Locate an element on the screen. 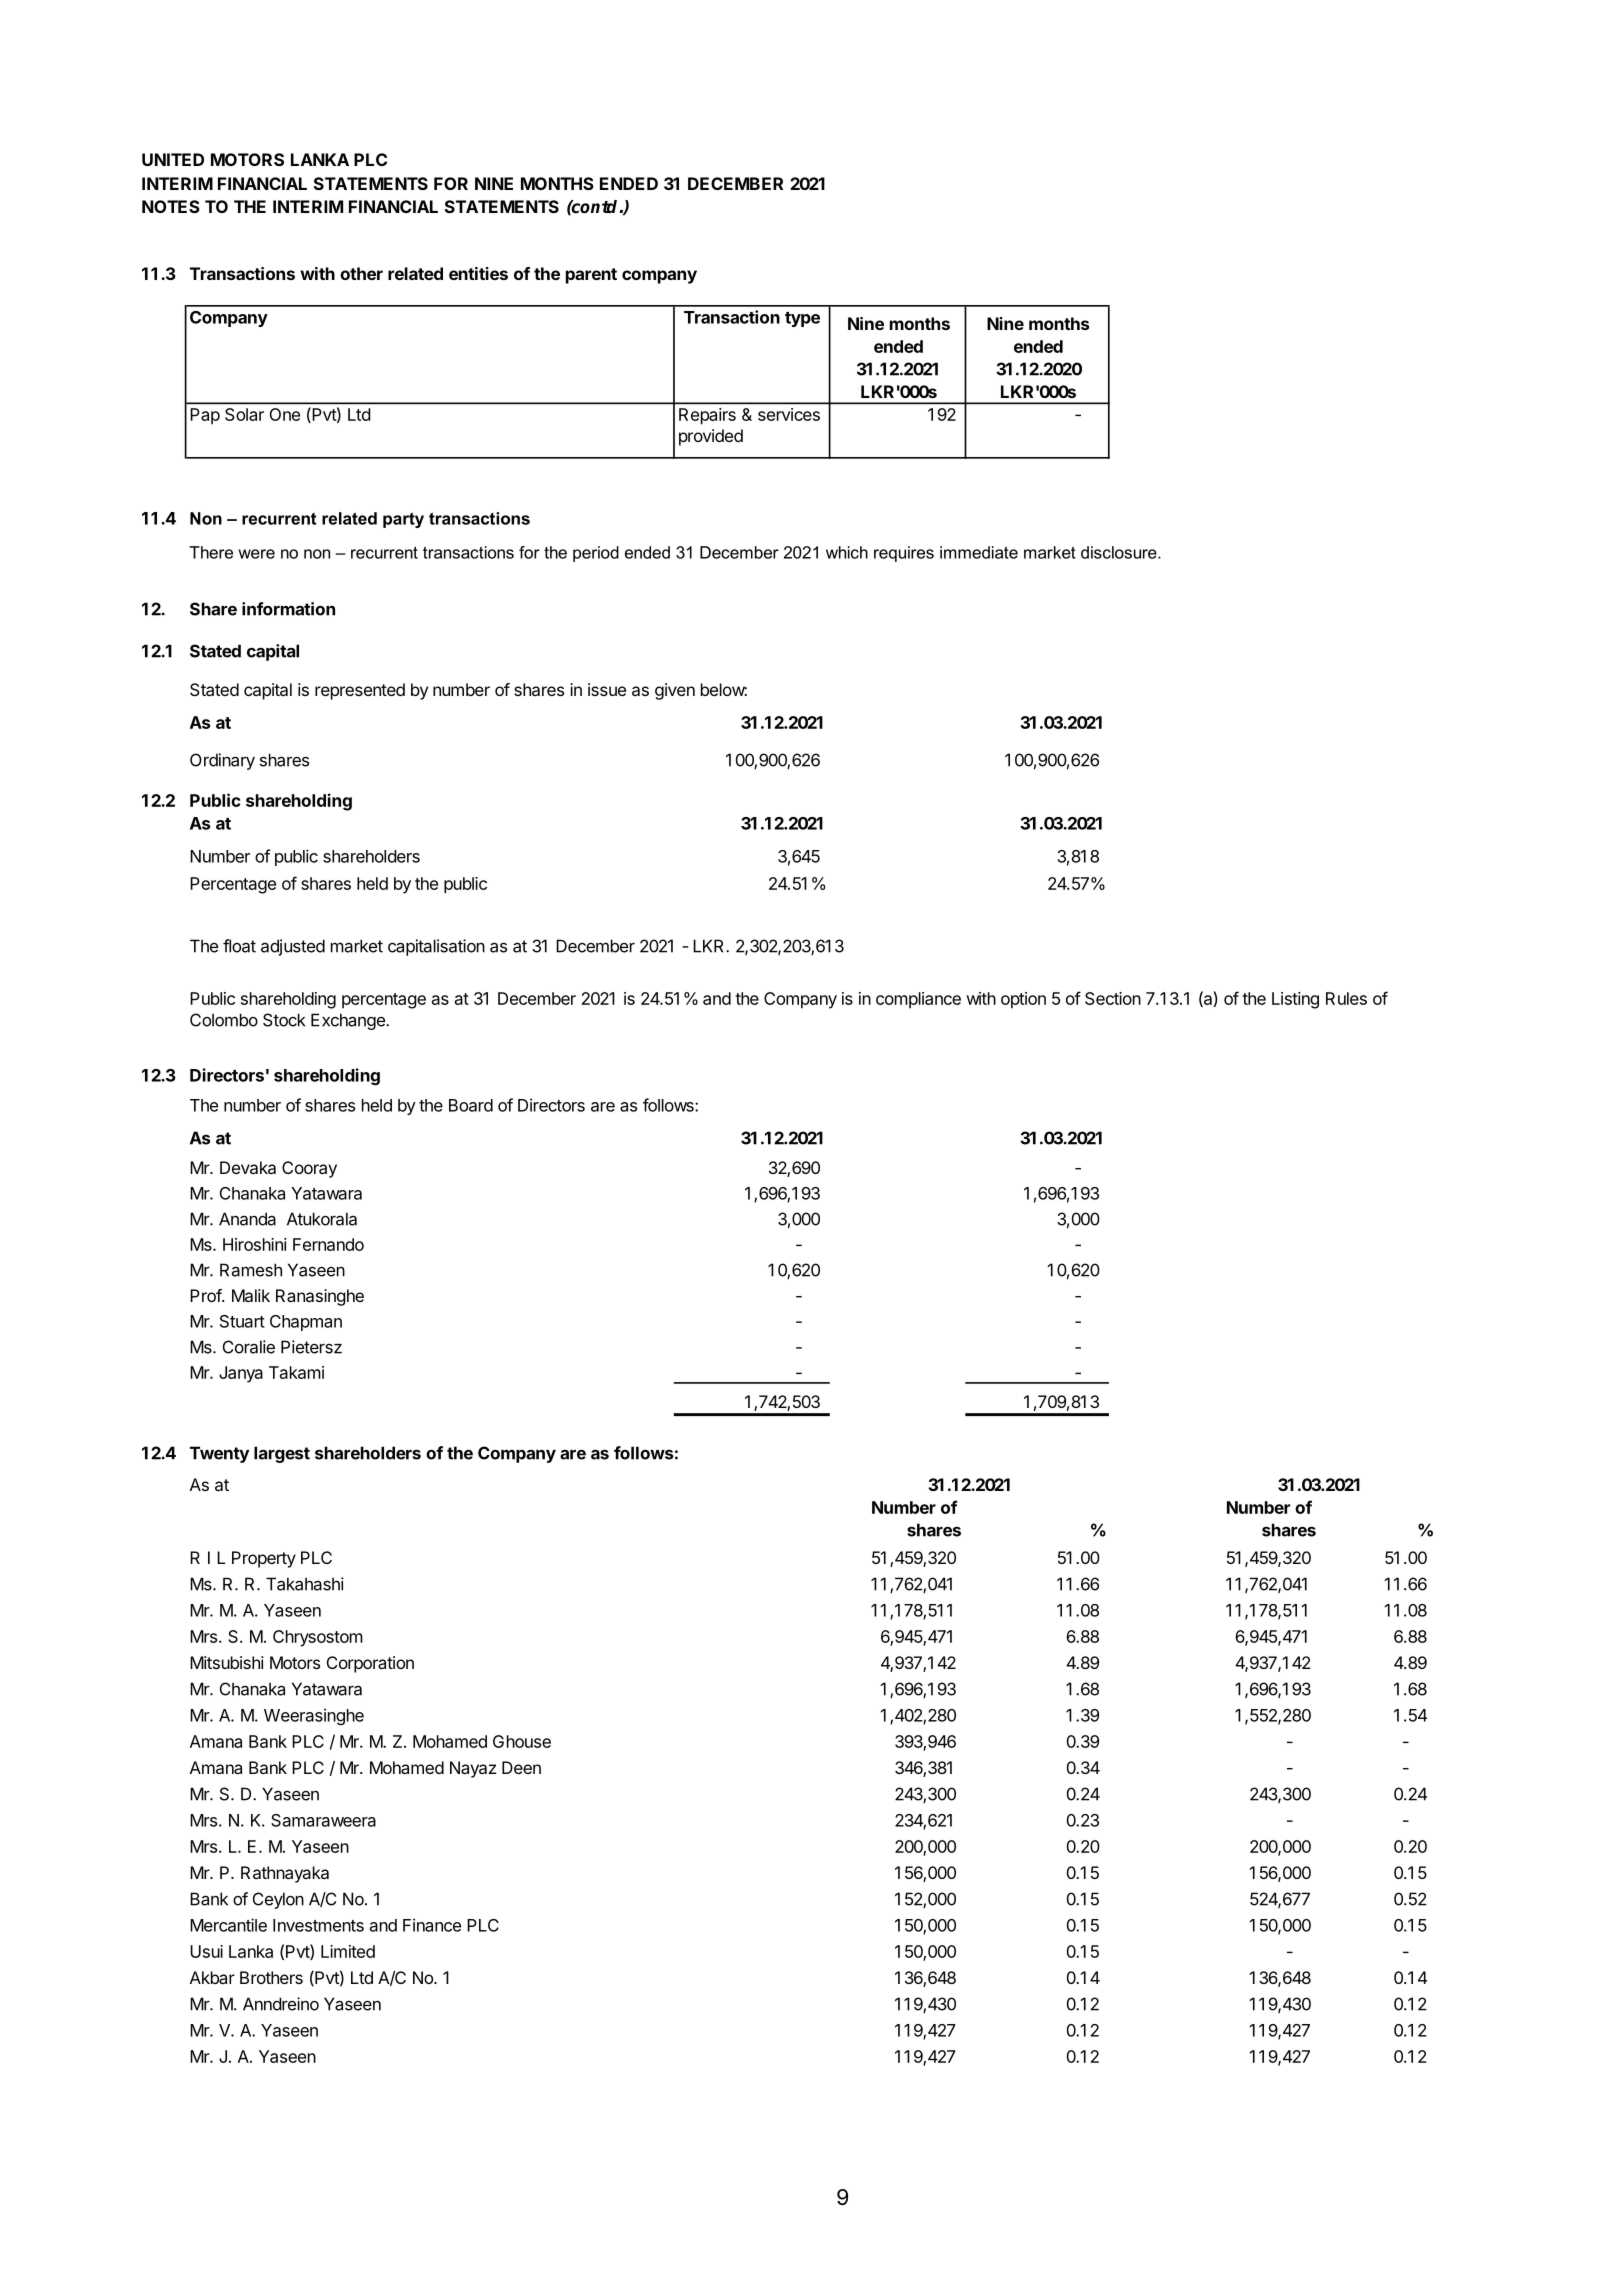 Image resolution: width=1608 pixels, height=2273 pixels. Deen is located at coordinates (521, 1767).
